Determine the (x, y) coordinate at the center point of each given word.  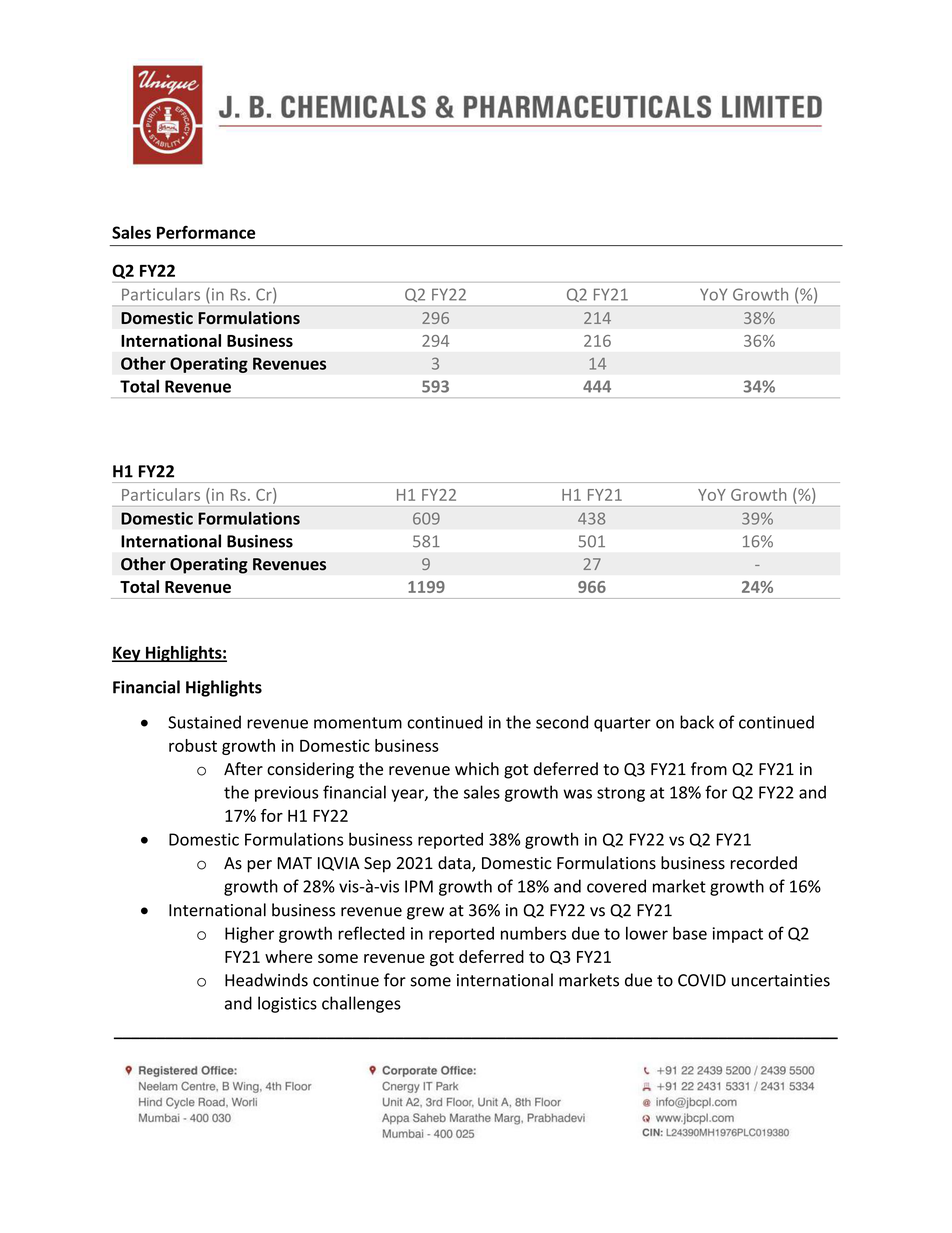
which (477, 769)
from (709, 769)
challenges (361, 1004)
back (697, 722)
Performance (206, 232)
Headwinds (266, 980)
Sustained (204, 722)
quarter (622, 724)
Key (127, 654)
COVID (702, 980)
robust (193, 745)
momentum (358, 723)
